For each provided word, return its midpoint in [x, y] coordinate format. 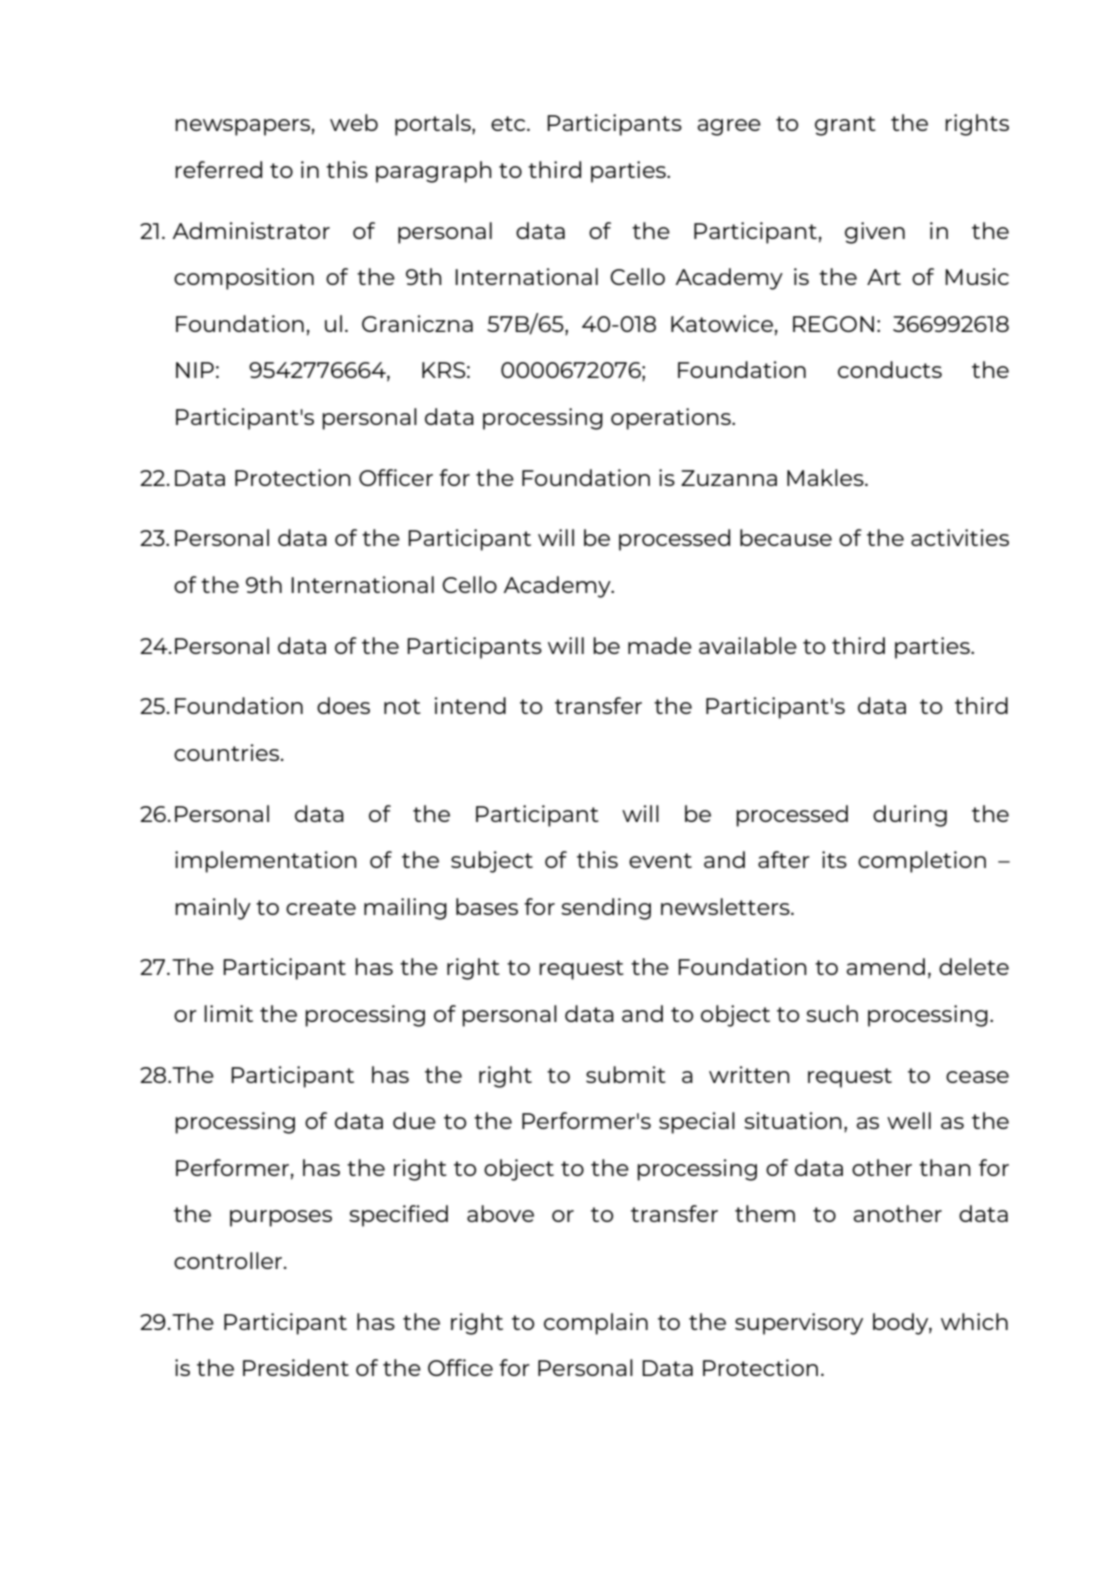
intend [470, 705]
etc [509, 123]
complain [596, 1324]
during [910, 816]
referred [218, 169]
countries [228, 752]
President [296, 1367]
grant [845, 126]
